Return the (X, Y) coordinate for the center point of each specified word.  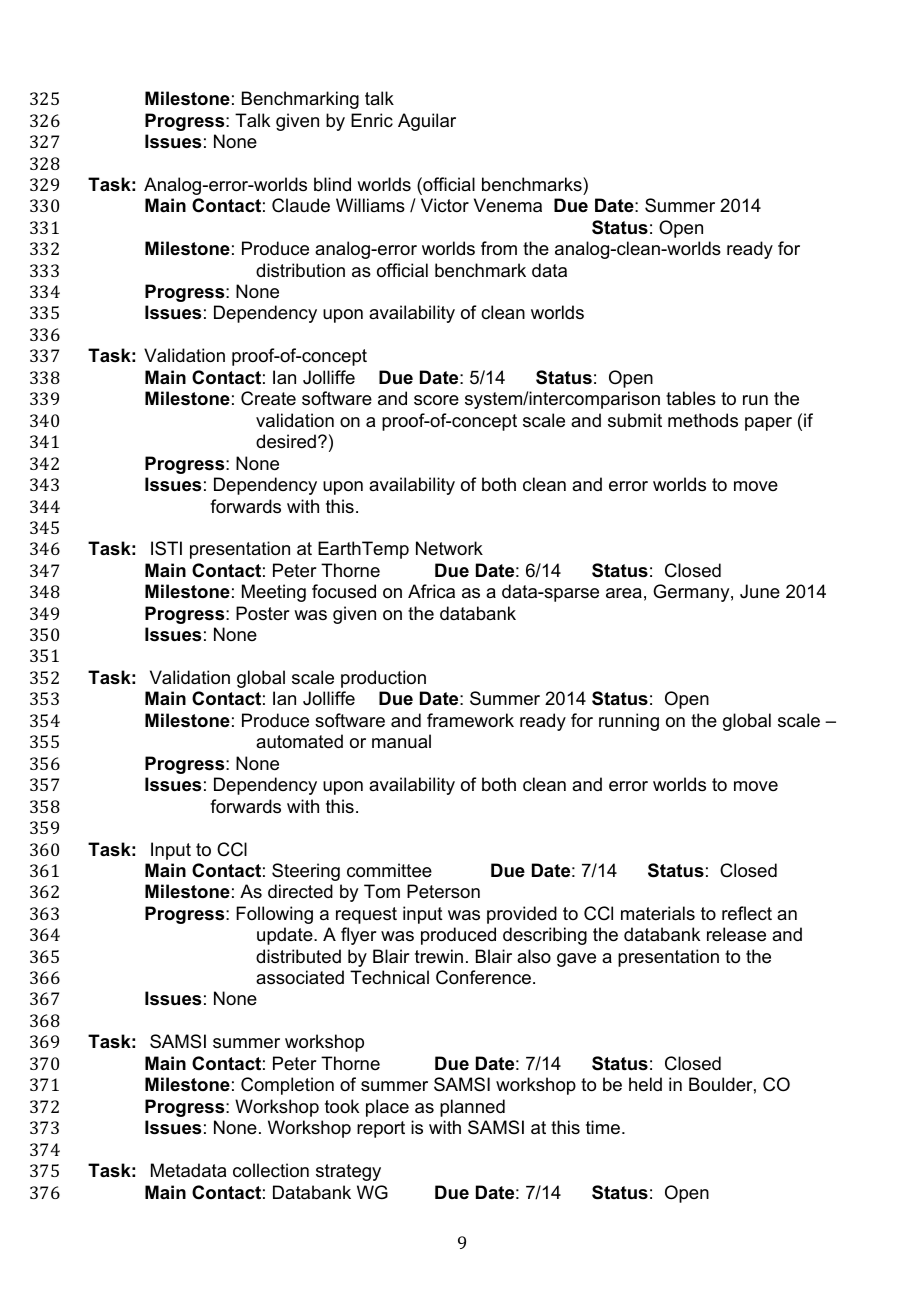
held (645, 1084)
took (342, 1106)
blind (332, 184)
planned (472, 1108)
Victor (445, 205)
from (499, 248)
